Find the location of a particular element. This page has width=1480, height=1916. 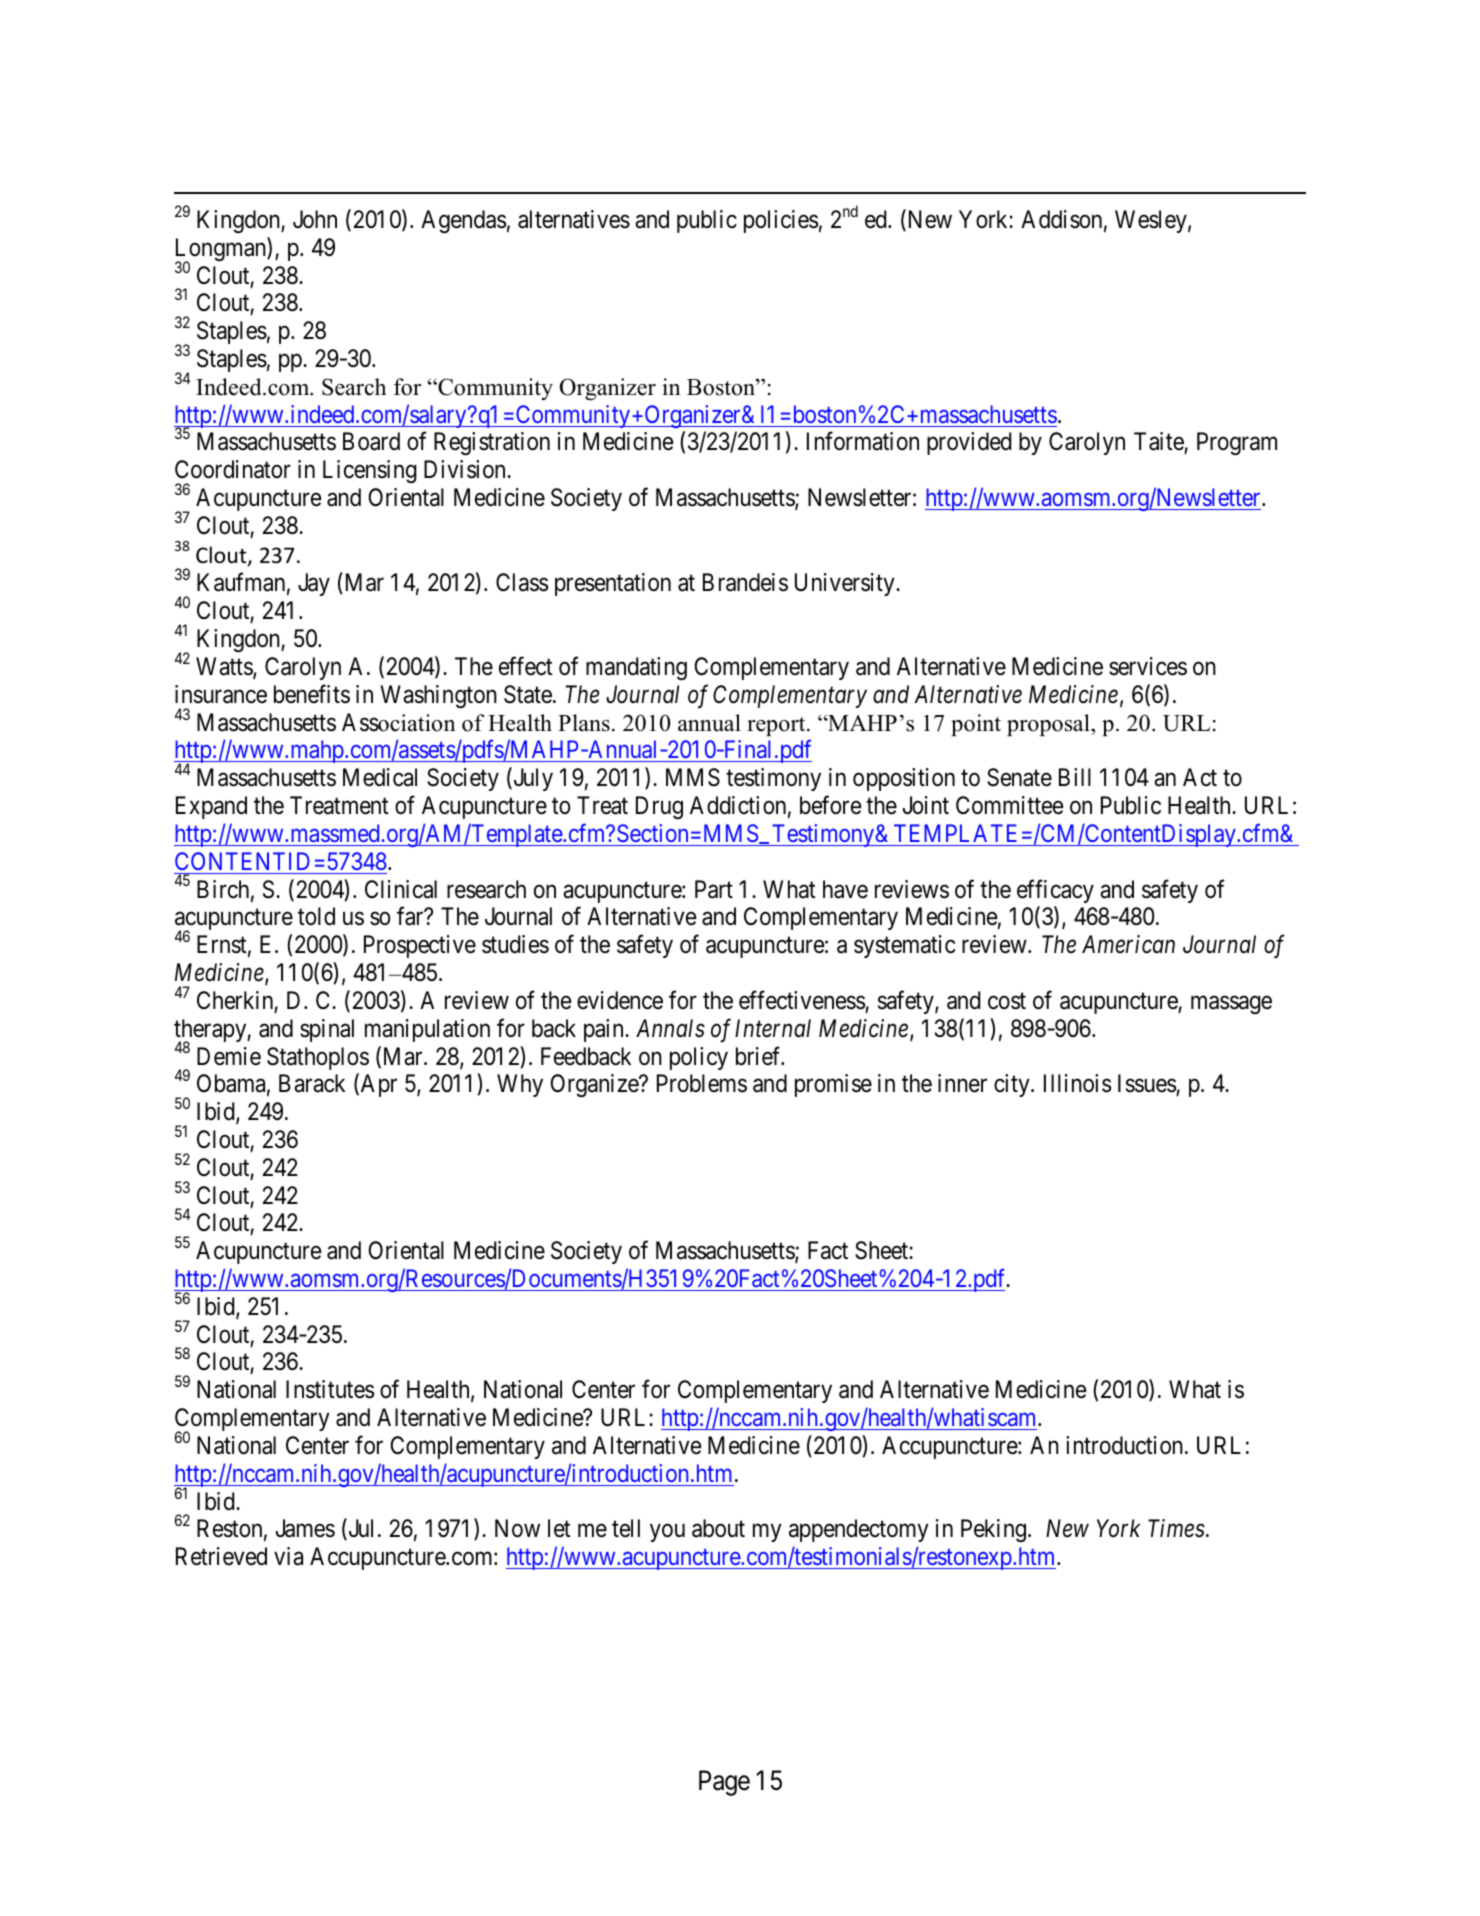

Internal is located at coordinates (773, 1028).
